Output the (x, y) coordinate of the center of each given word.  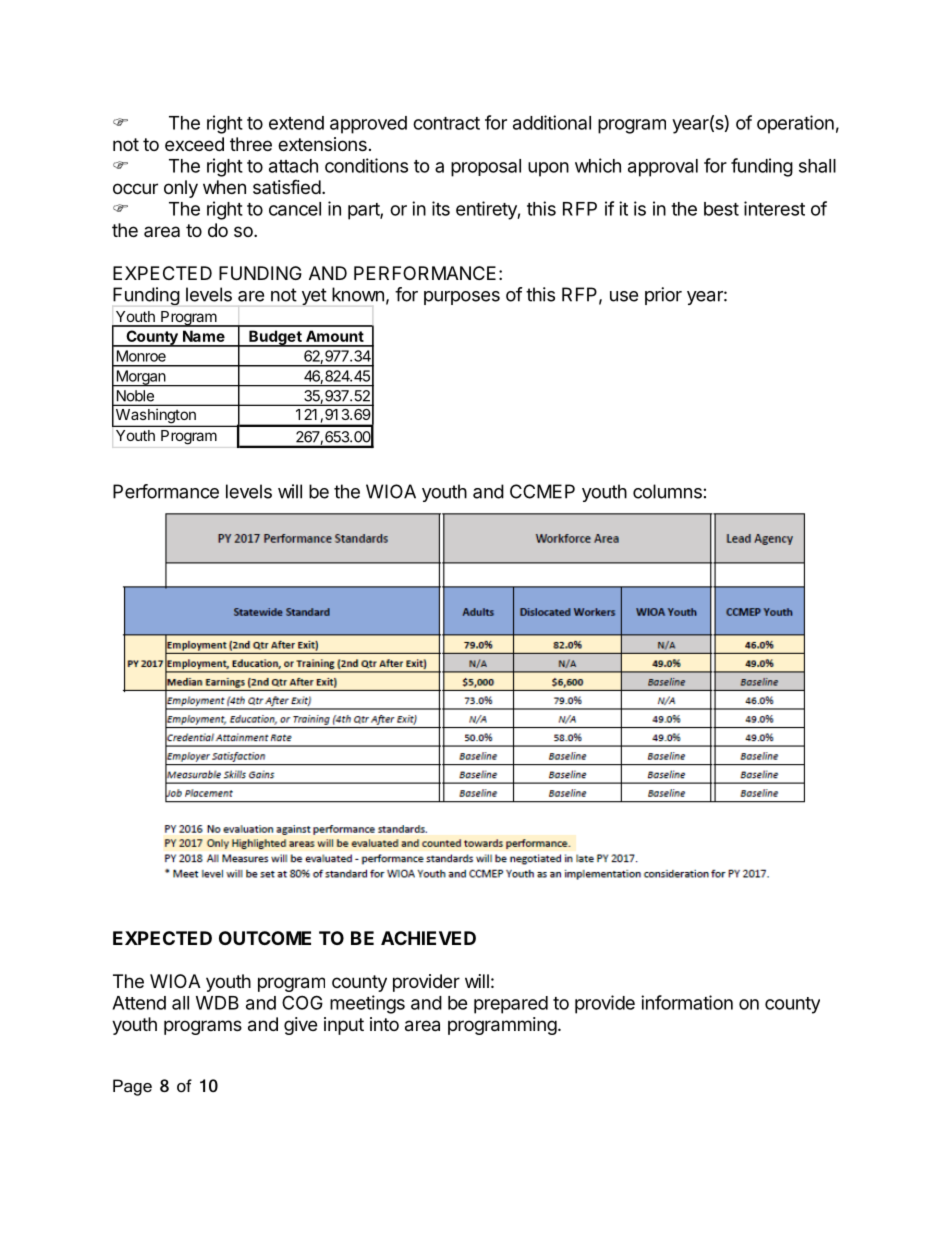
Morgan (141, 378)
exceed (194, 144)
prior (663, 296)
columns (667, 491)
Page (132, 1087)
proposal (486, 168)
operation (795, 124)
